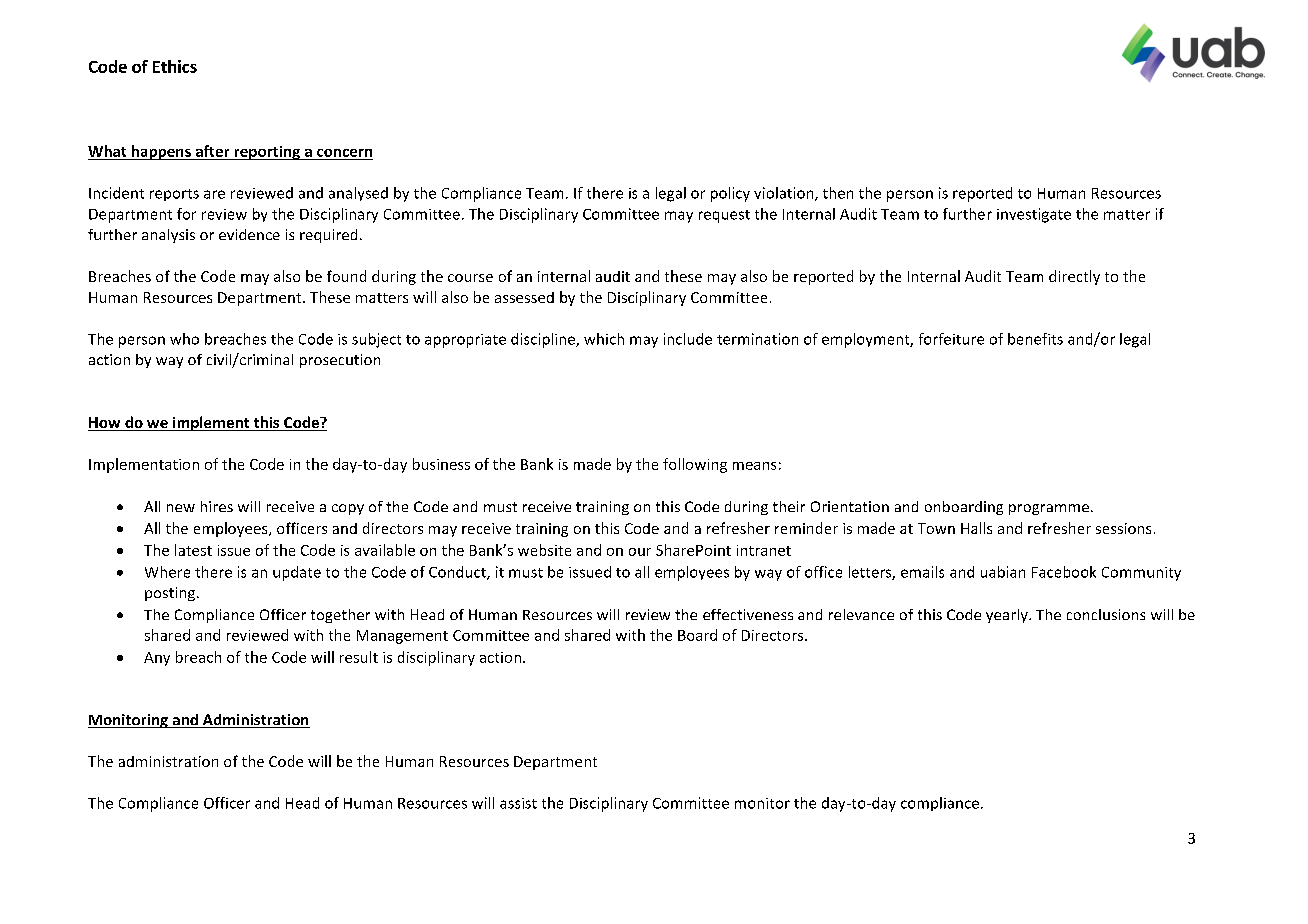 This screenshot has width=1308, height=924. I want to click on yearly, so click(1008, 616).
